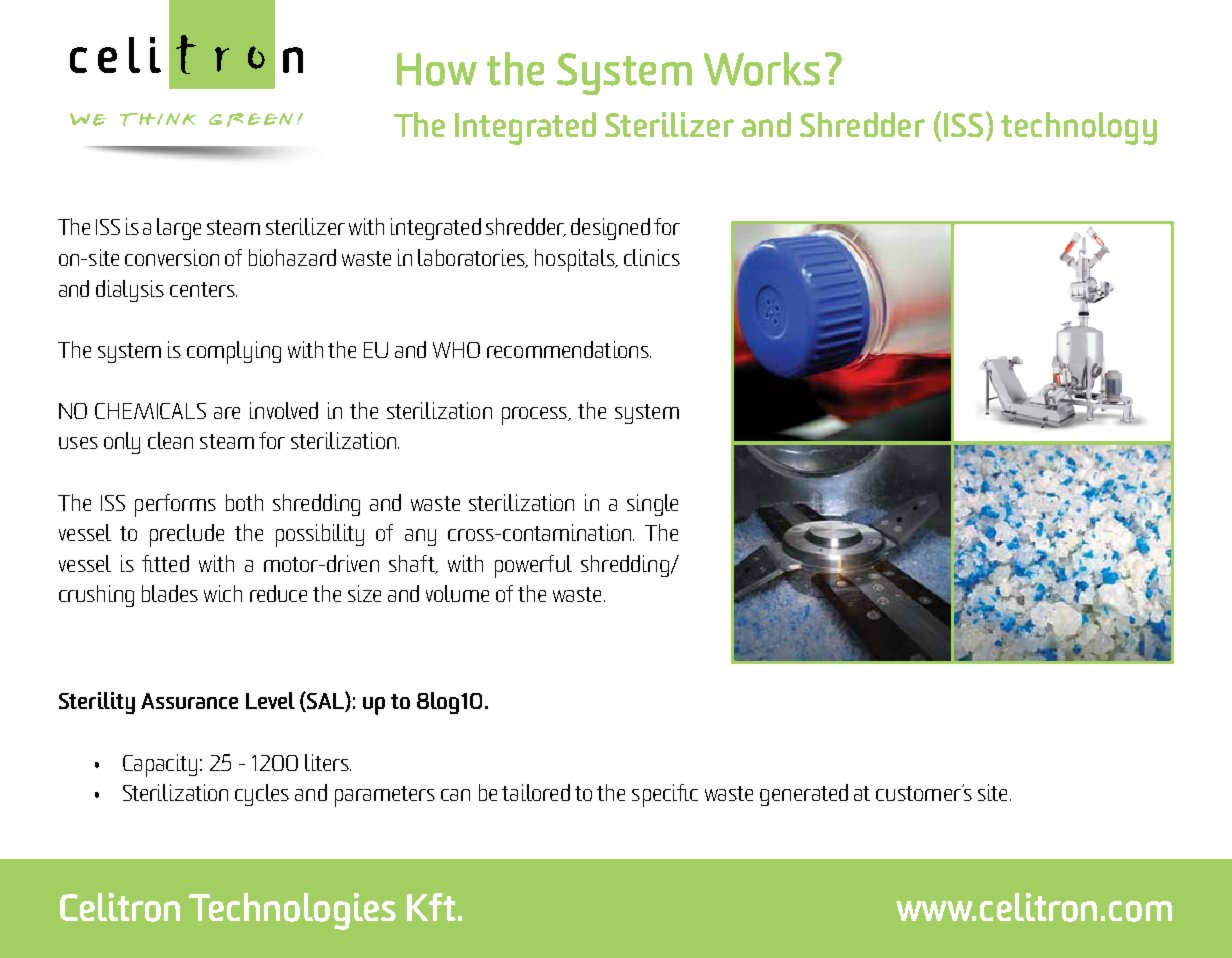  I want to click on Works, so click(762, 69).
